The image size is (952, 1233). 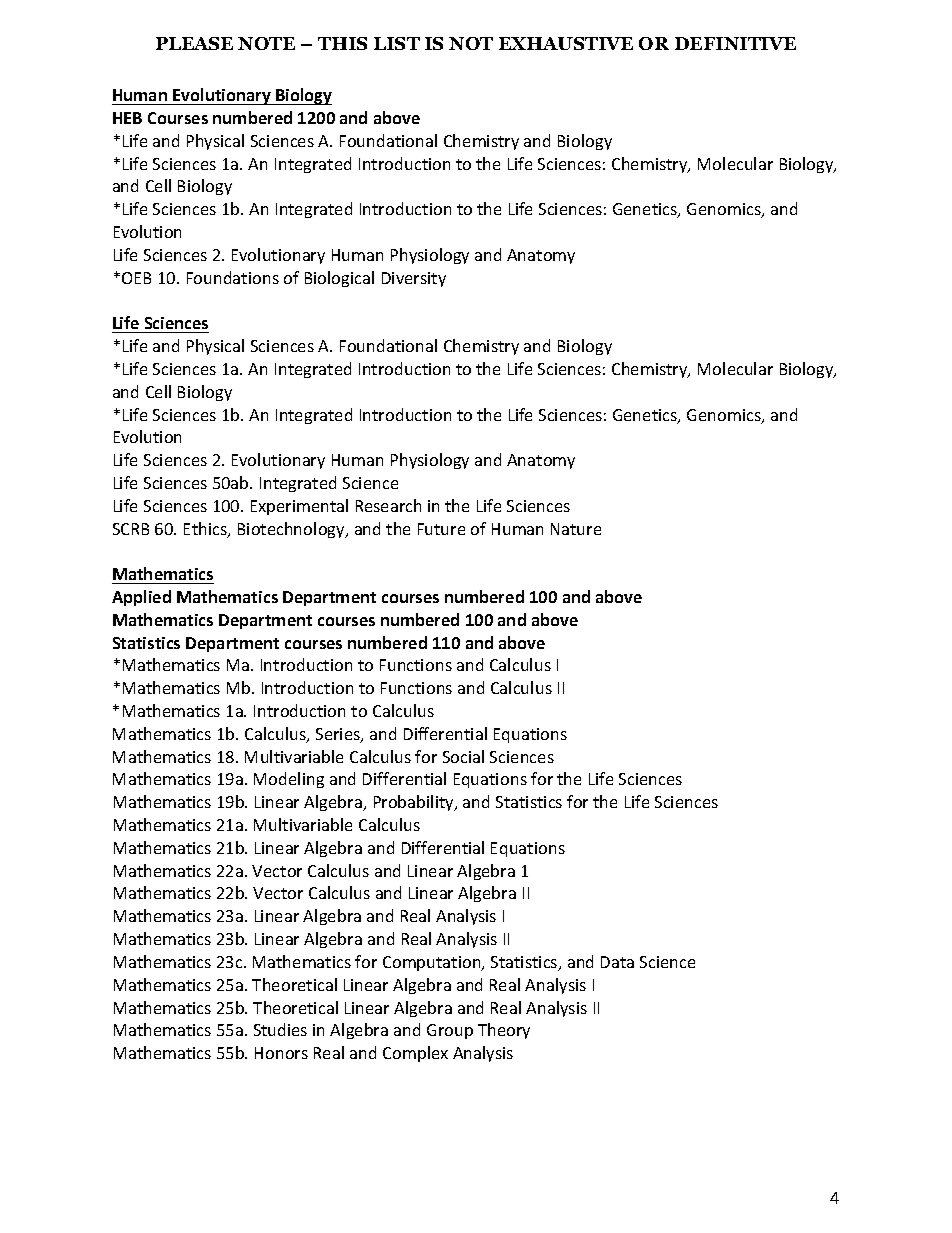 I want to click on LIST, so click(x=397, y=43).
